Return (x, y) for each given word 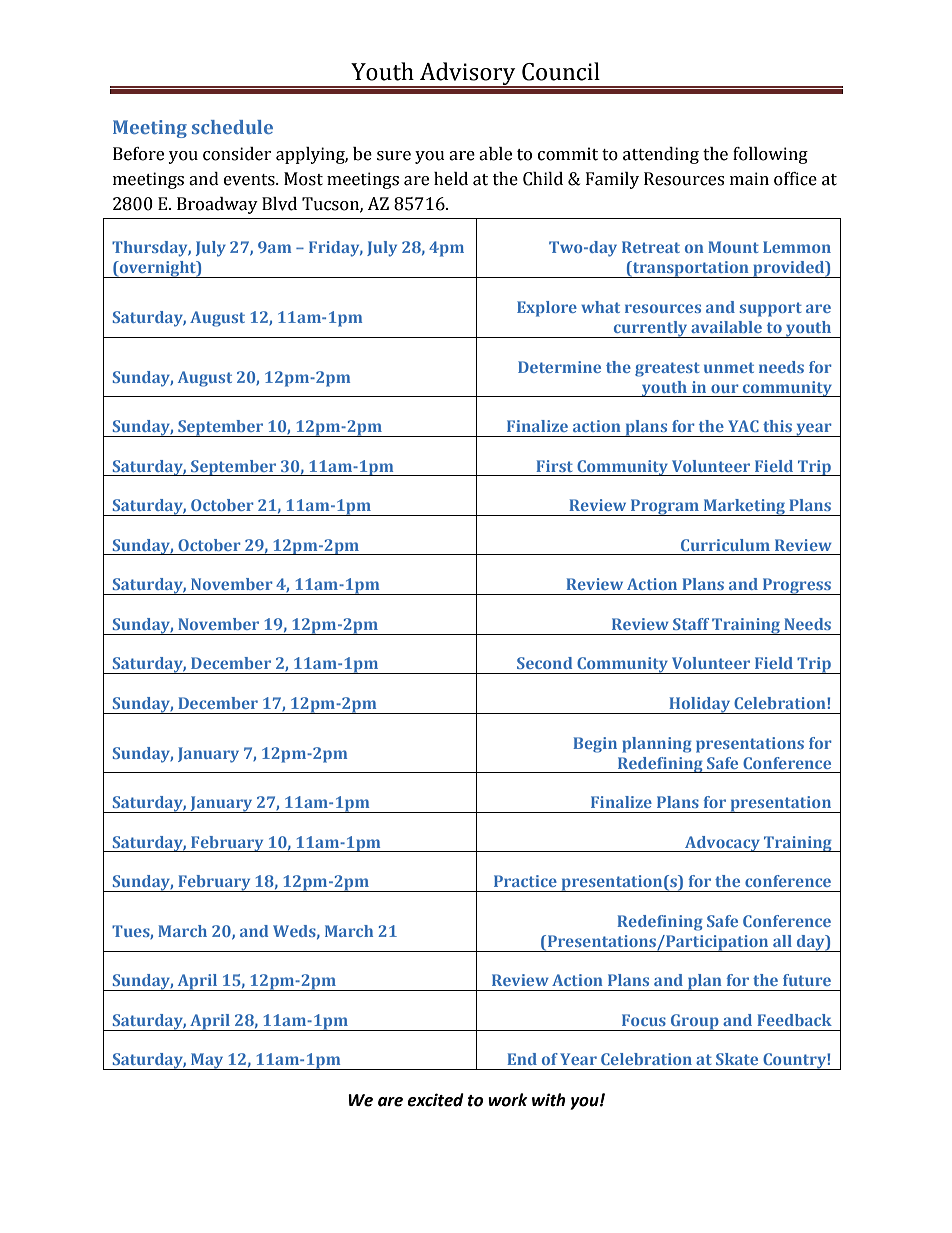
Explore (547, 309)
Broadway (217, 205)
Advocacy (722, 844)
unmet (729, 367)
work (508, 1100)
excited (435, 1100)
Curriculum (725, 545)
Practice (525, 881)
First (554, 466)
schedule (232, 127)
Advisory (468, 75)
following (770, 155)
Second (544, 663)
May (207, 1061)
